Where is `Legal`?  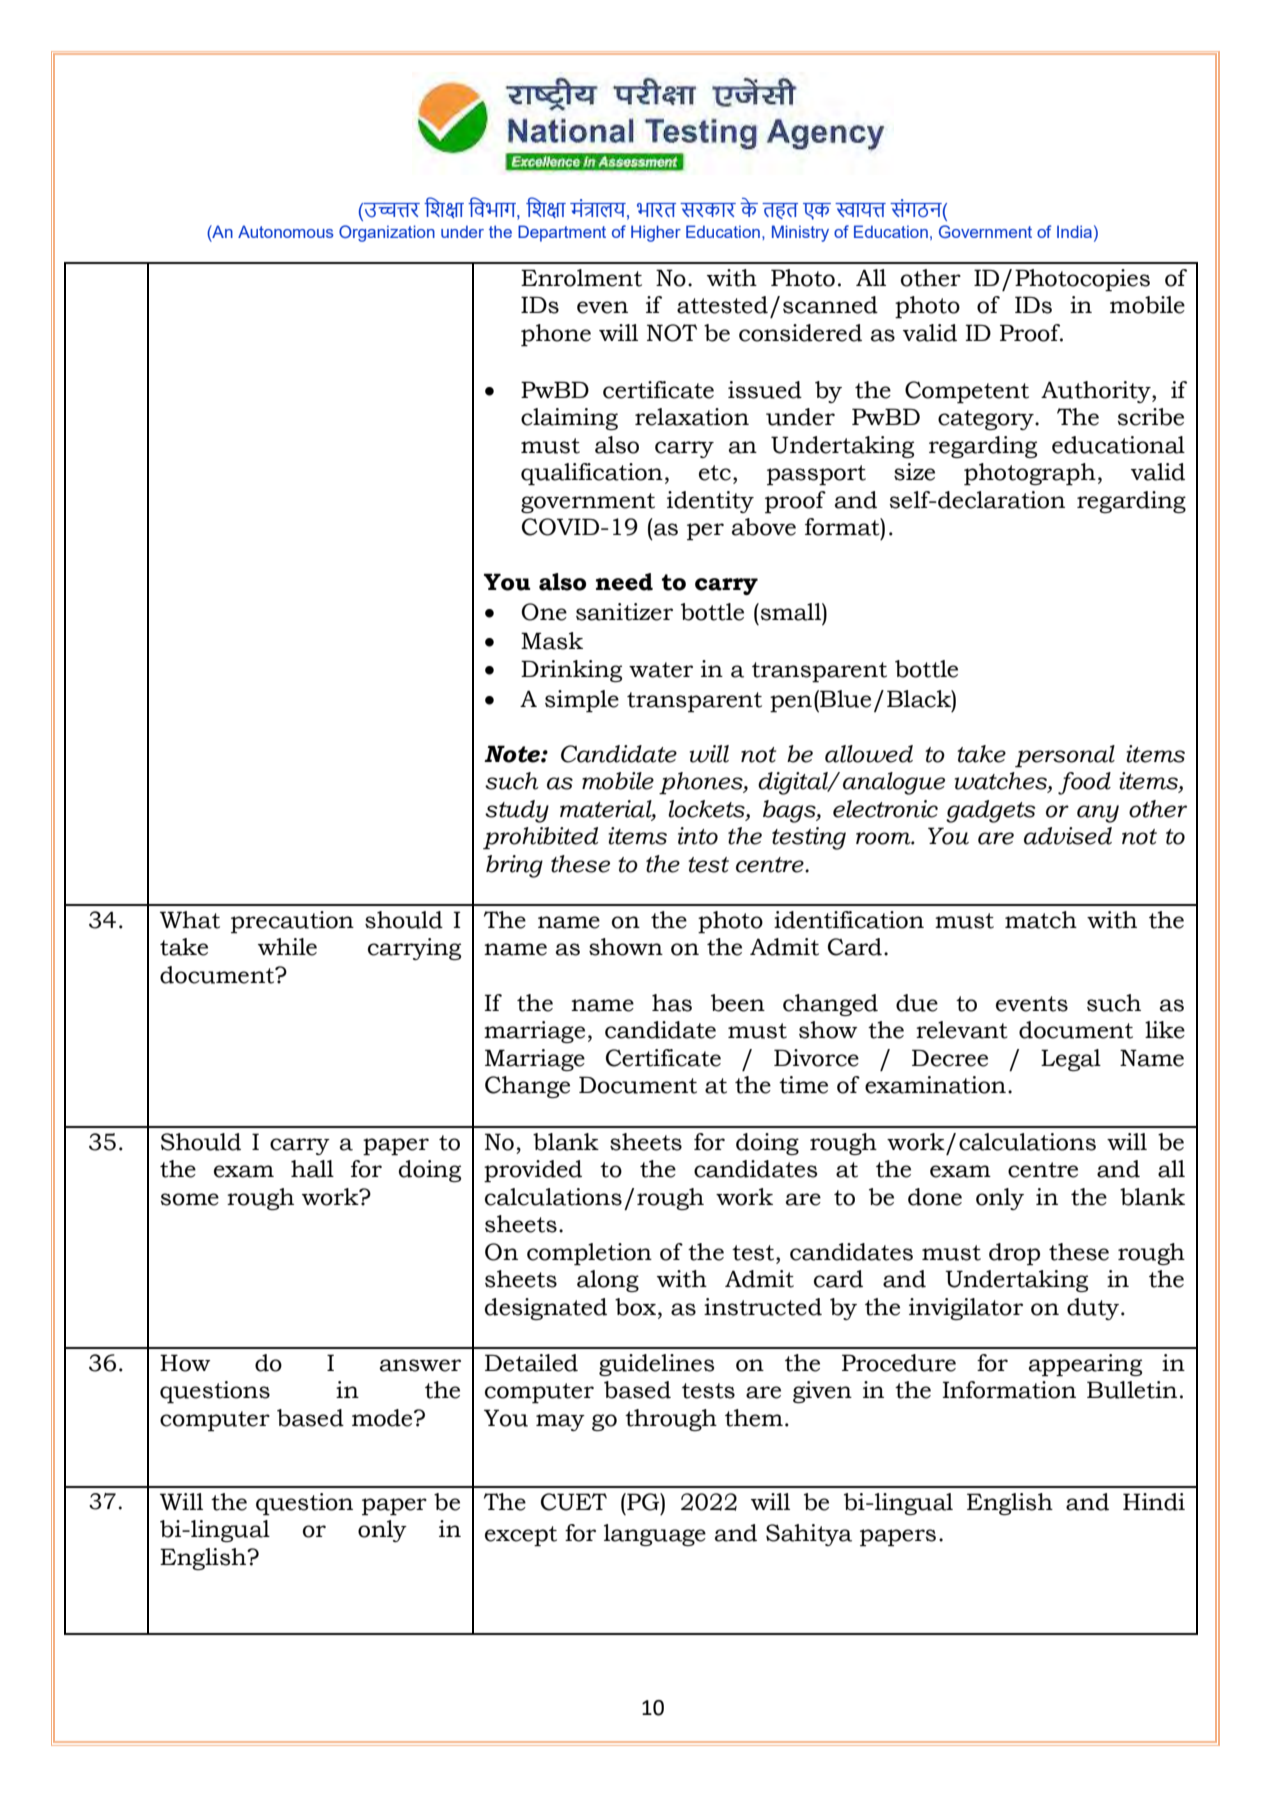
Legal is located at coordinates (1071, 1060).
